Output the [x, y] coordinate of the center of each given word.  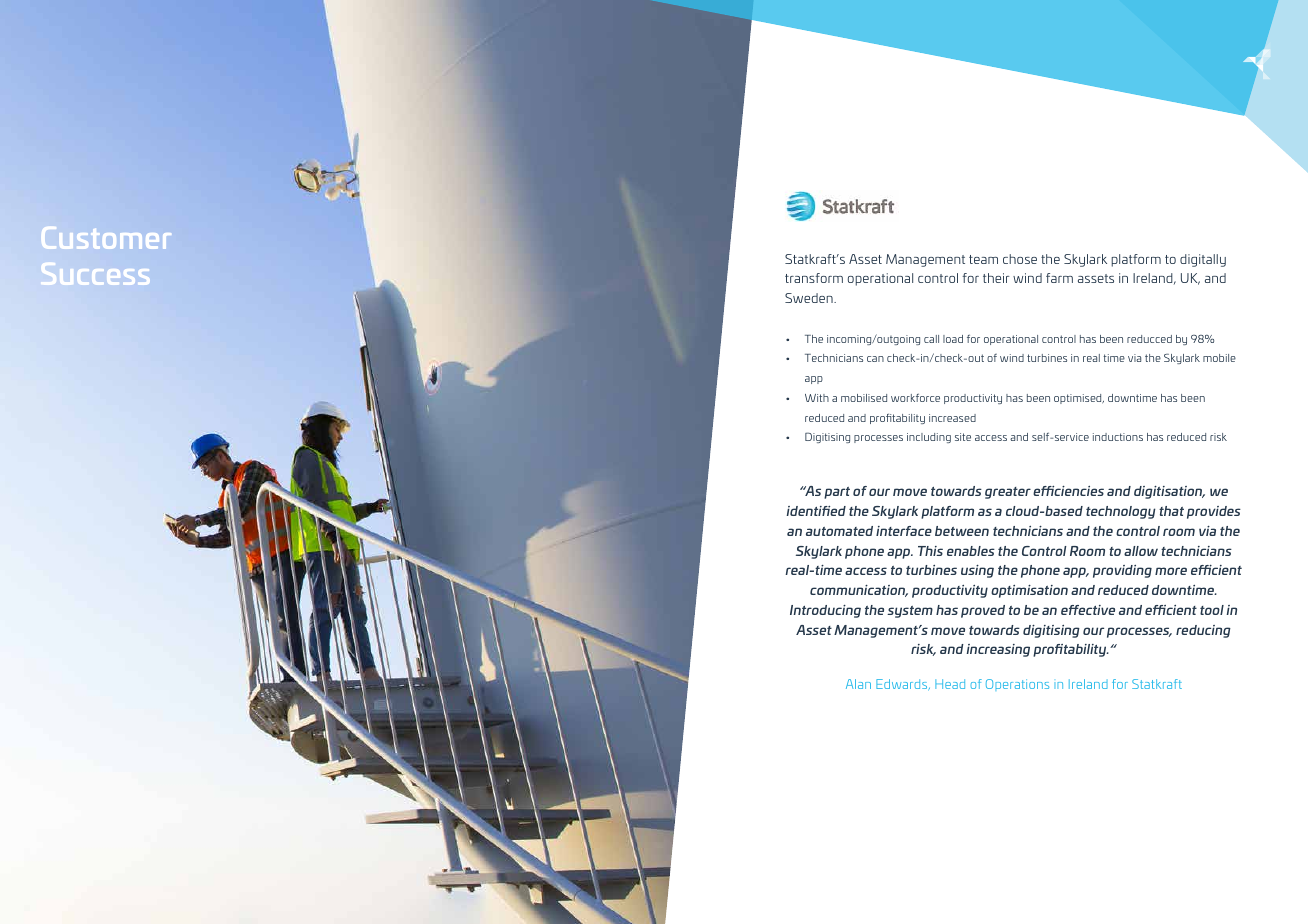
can [875, 359]
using [977, 571]
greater [1008, 493]
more [1171, 571]
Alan [858, 684]
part [837, 493]
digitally [1203, 260]
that [1171, 511]
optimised [1079, 399]
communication [859, 591]
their [996, 278]
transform [814, 278]
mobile [1219, 358]
